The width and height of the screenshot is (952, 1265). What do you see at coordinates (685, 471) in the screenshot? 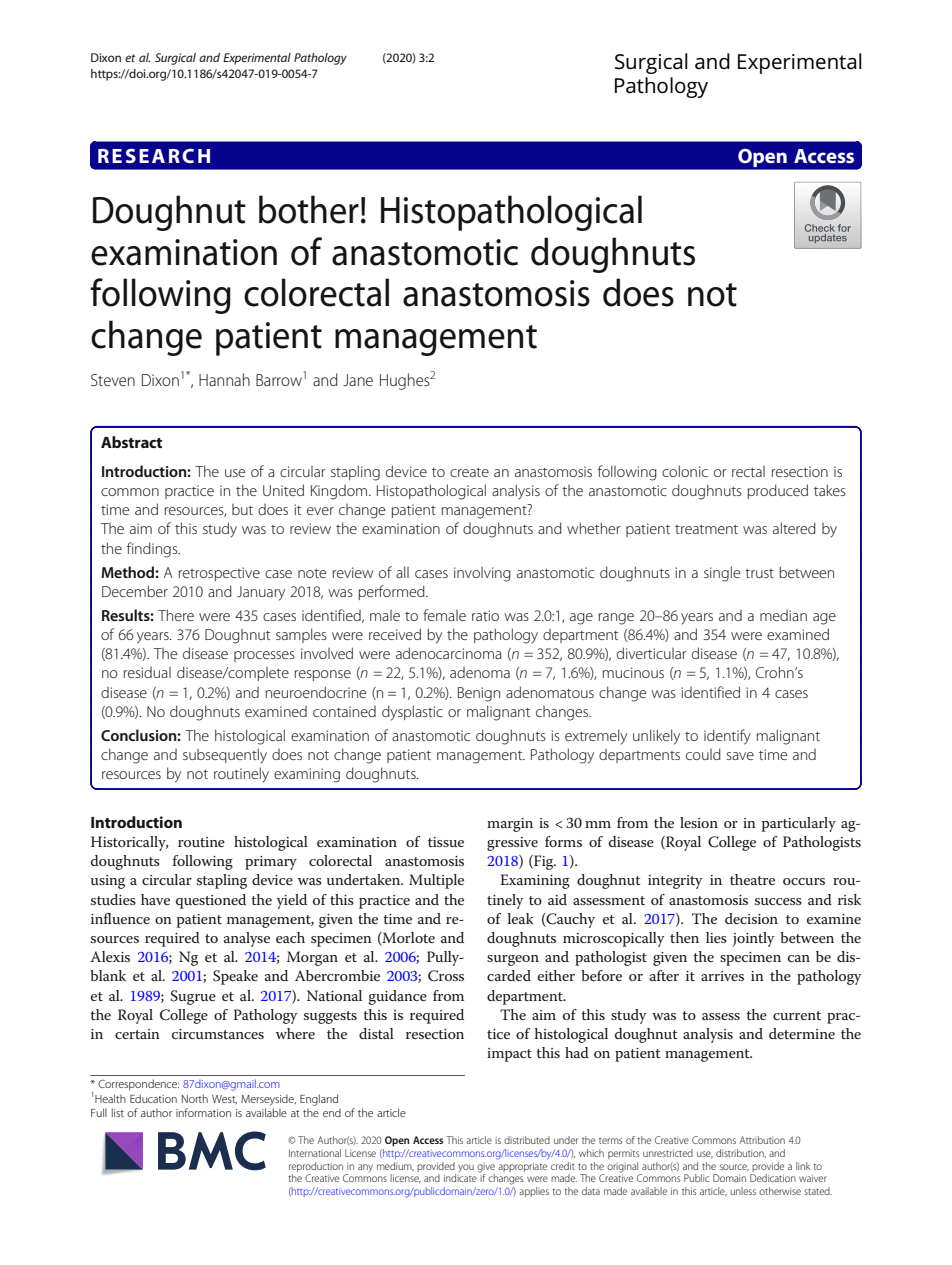
I see `colonic` at bounding box center [685, 471].
